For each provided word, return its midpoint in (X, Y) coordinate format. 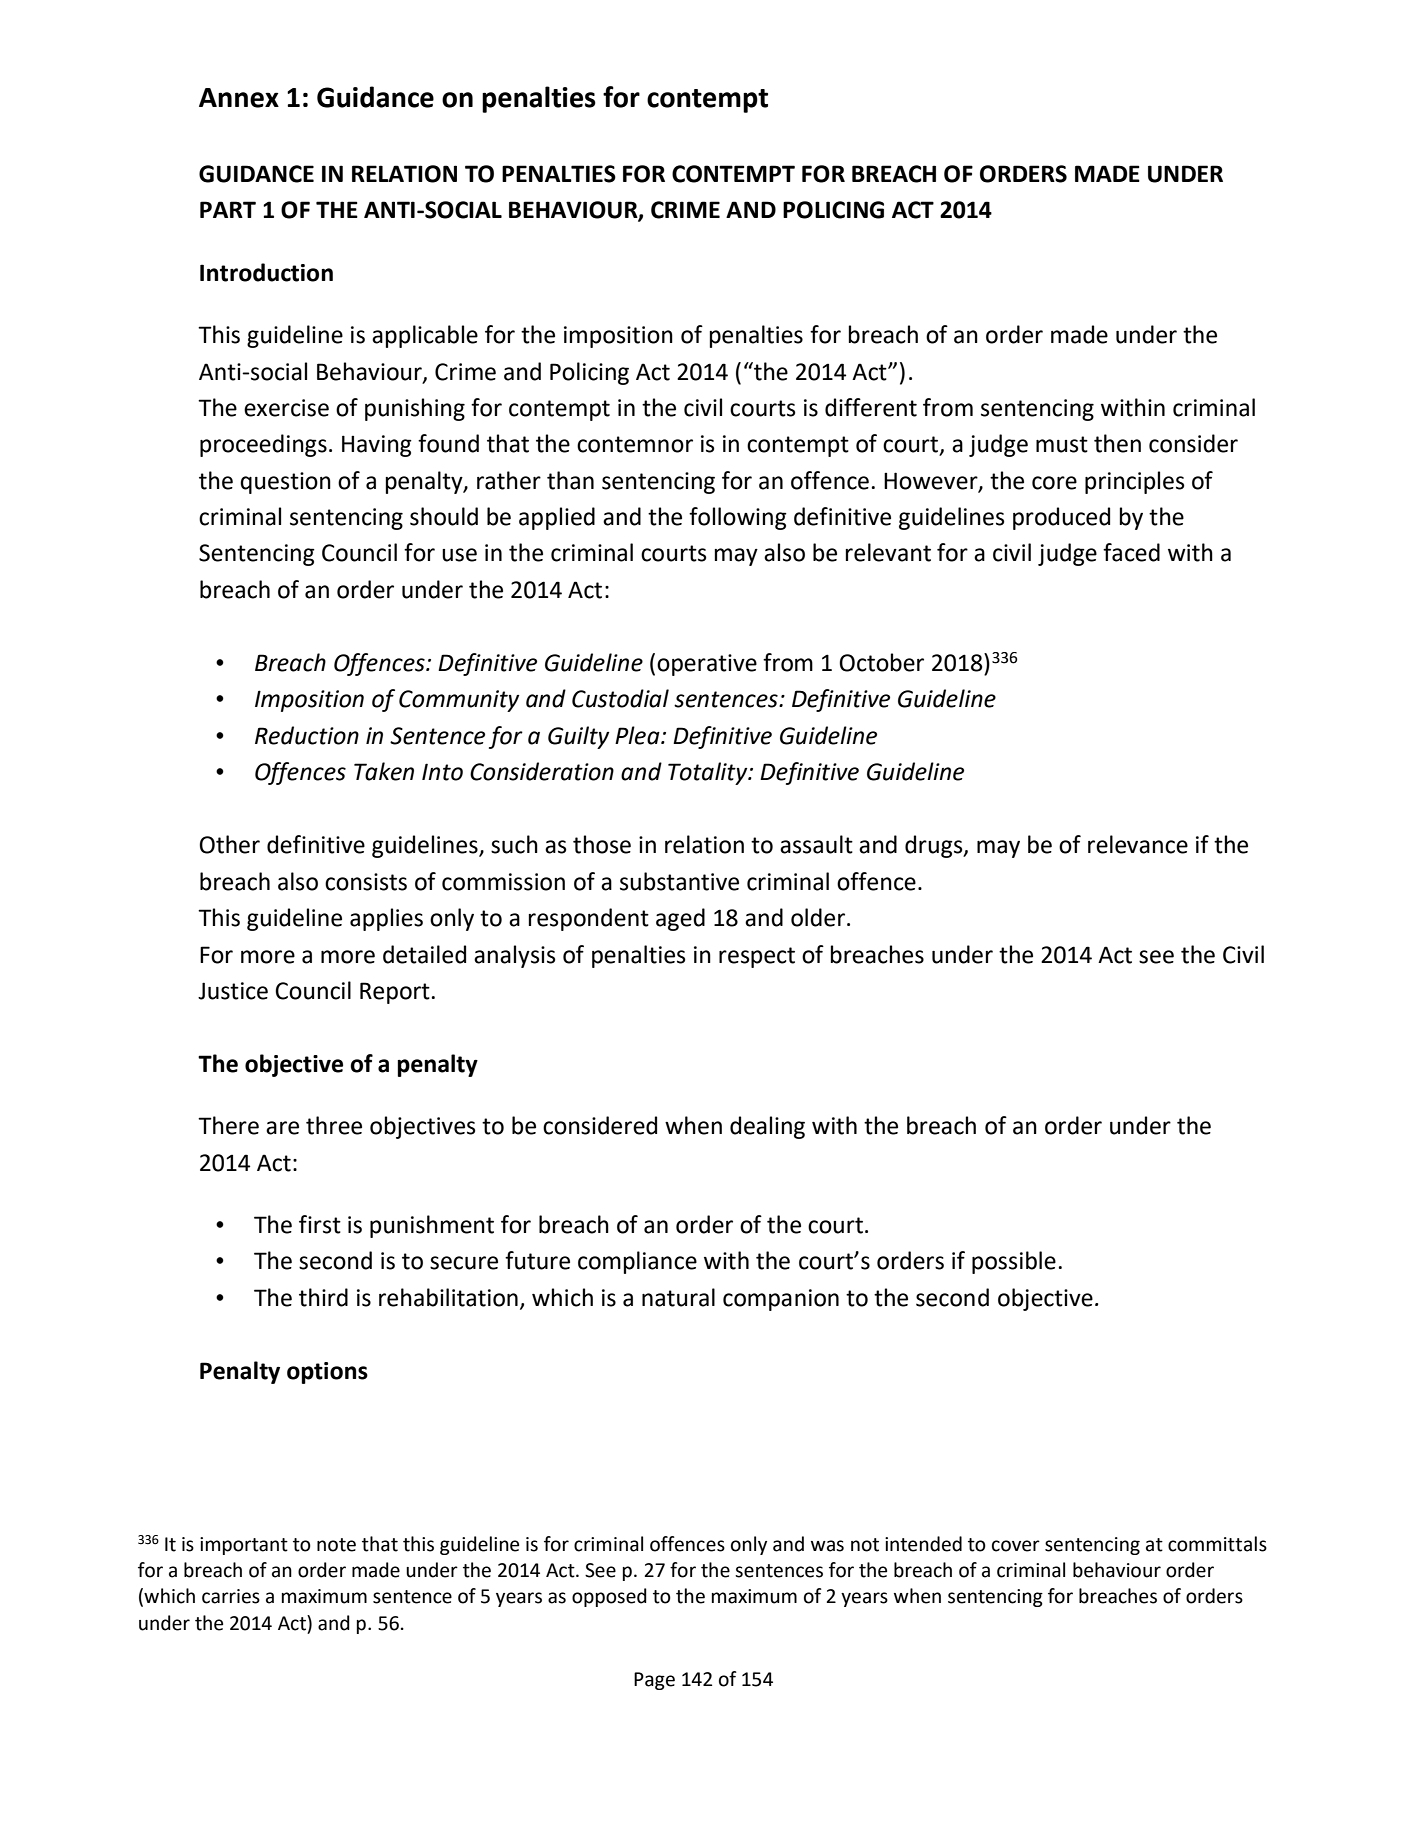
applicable (425, 336)
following (738, 518)
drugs (935, 846)
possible (1014, 1262)
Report (395, 993)
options (327, 1373)
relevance (1138, 844)
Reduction (307, 735)
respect (757, 957)
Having (377, 446)
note (336, 1545)
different (871, 407)
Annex (239, 98)
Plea (638, 735)
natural (678, 1297)
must (1062, 444)
